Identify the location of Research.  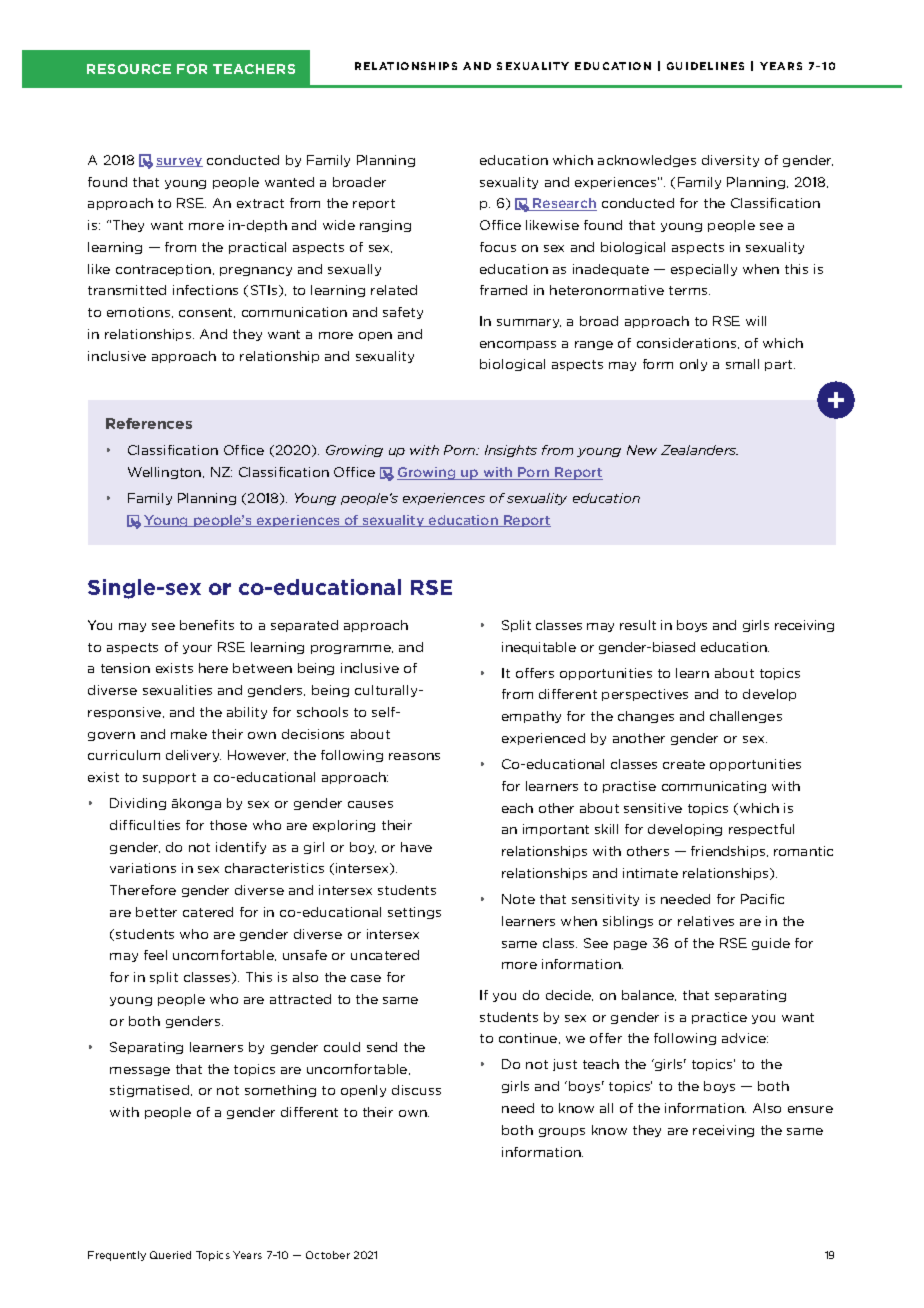
(564, 204).
